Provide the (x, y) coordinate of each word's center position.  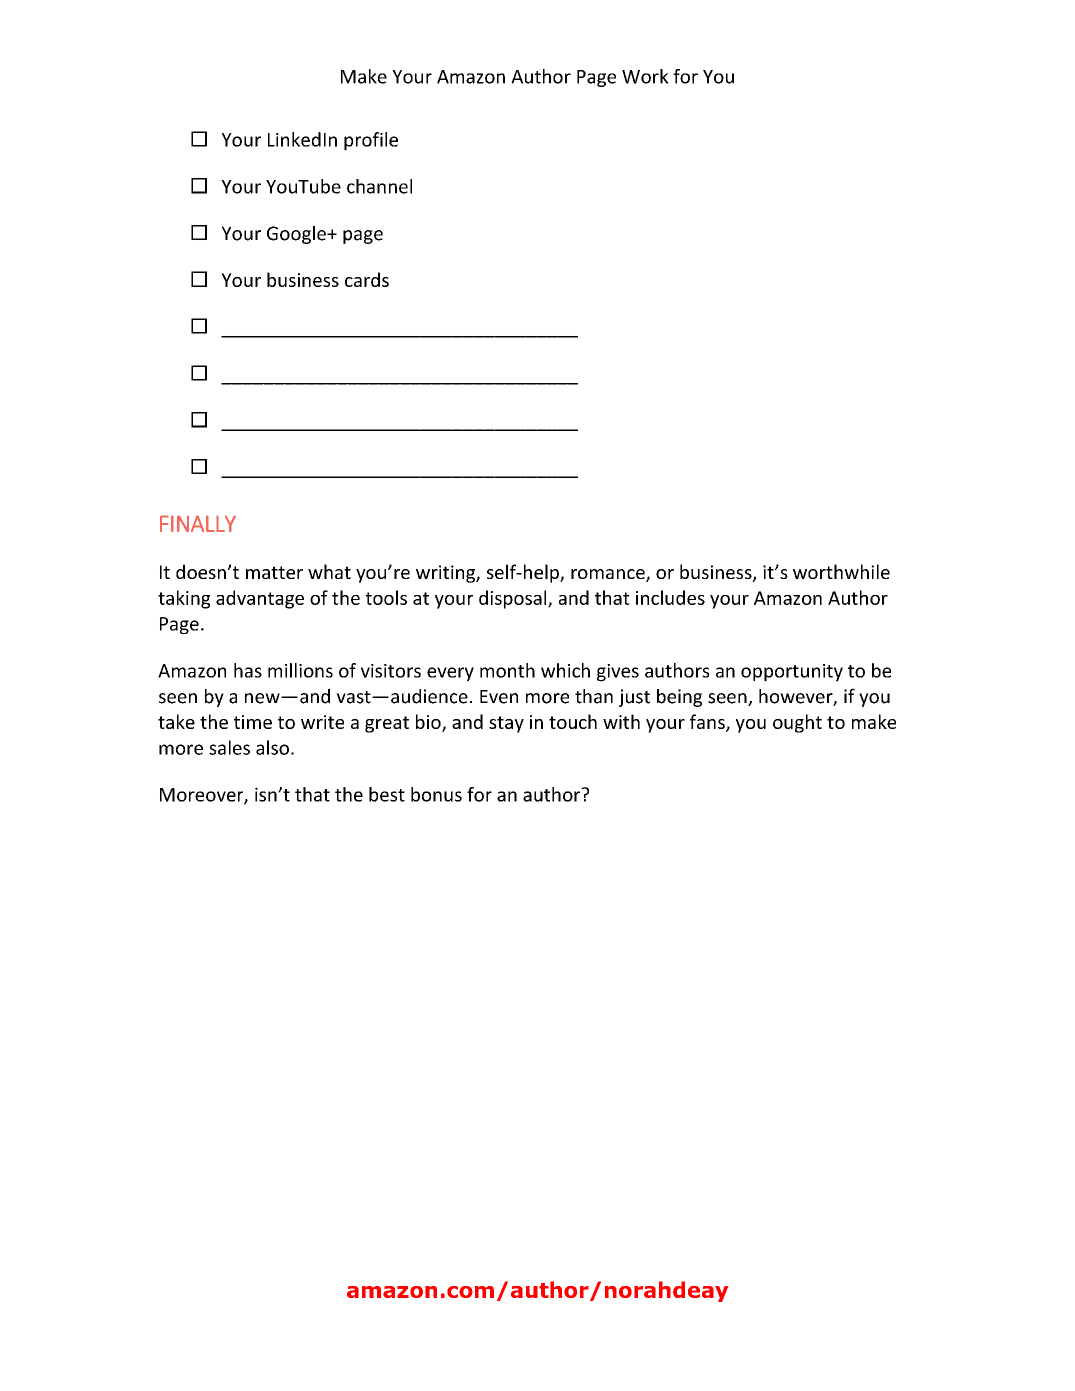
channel (379, 186)
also (272, 747)
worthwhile (841, 571)
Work (645, 76)
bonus (436, 794)
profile (371, 141)
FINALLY (198, 523)
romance (609, 575)
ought (797, 723)
